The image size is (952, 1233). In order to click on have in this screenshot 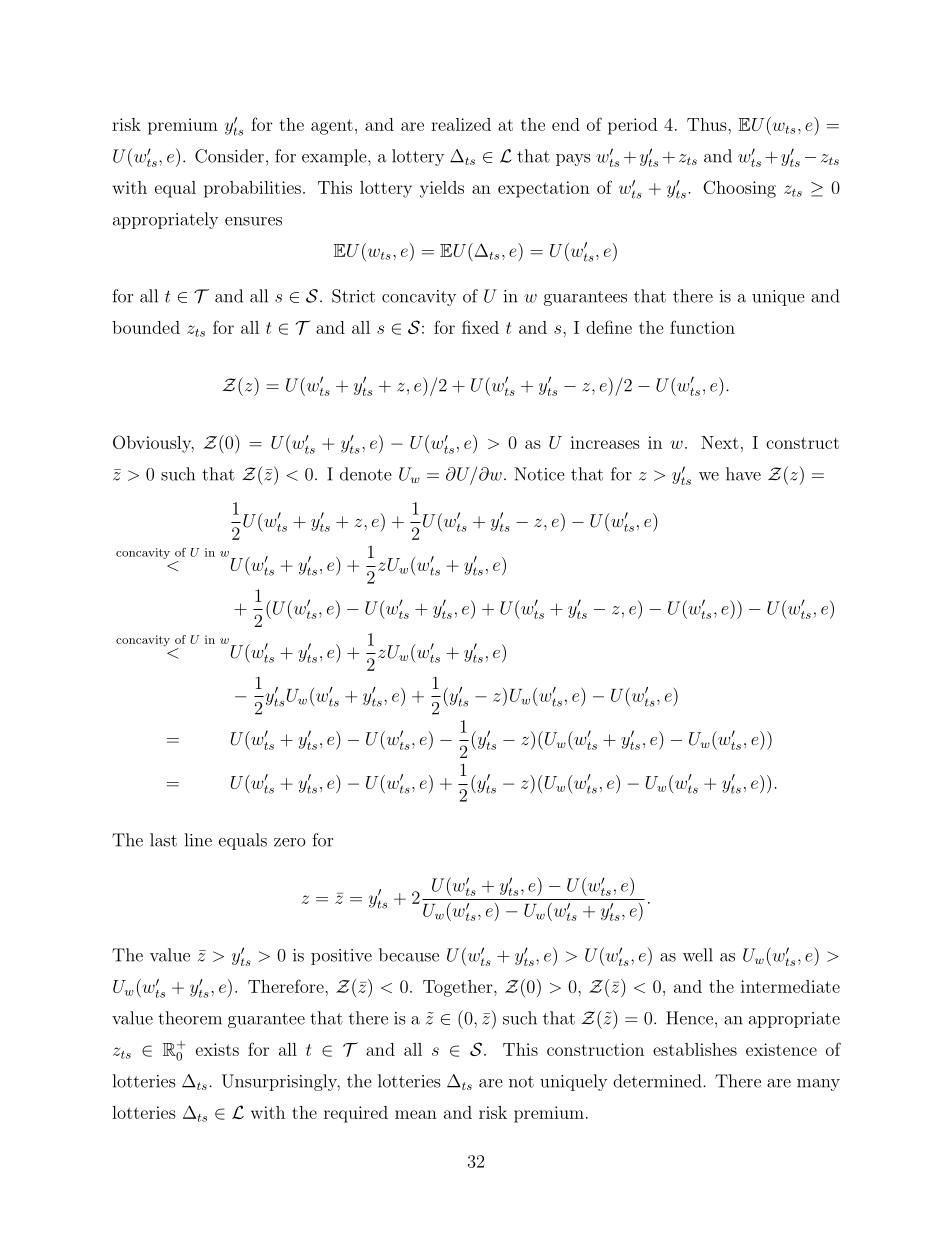, I will do `click(743, 474)`.
